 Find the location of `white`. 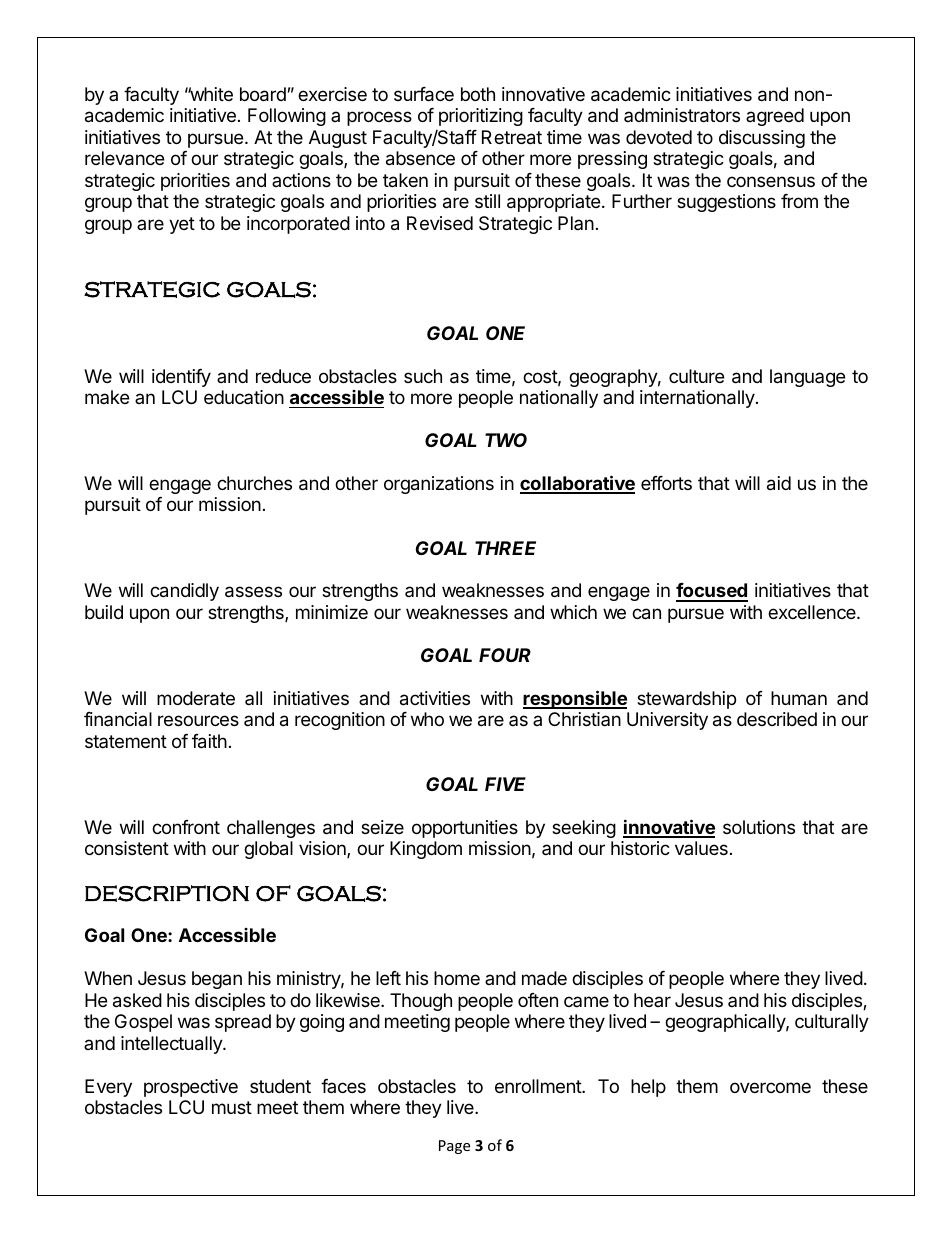

white is located at coordinates (210, 94).
